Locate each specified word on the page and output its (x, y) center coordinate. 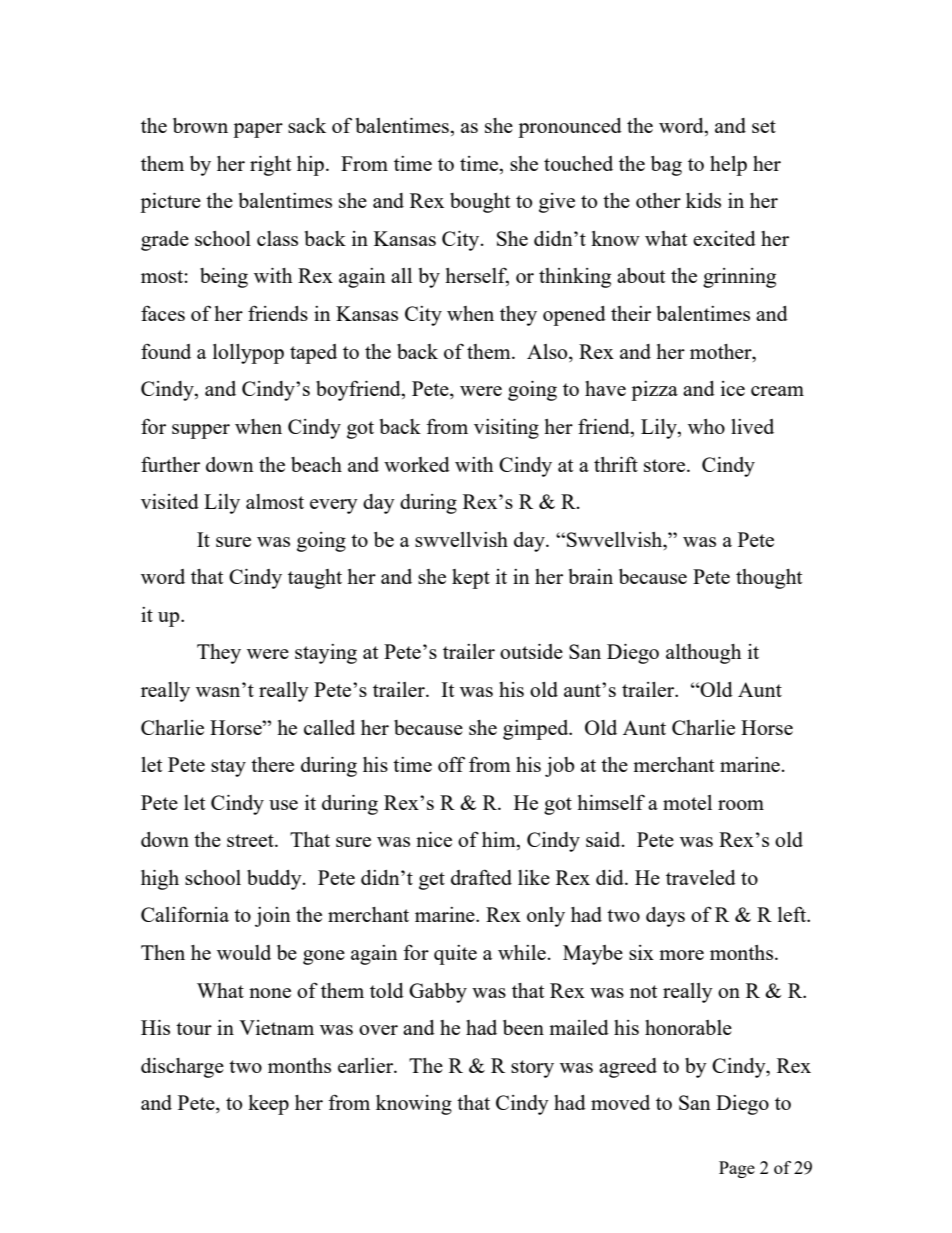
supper (201, 431)
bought (480, 203)
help (728, 166)
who (706, 426)
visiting (506, 429)
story (532, 1069)
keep (268, 1105)
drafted (481, 877)
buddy (275, 880)
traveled (701, 877)
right (270, 166)
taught (315, 579)
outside (531, 651)
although (703, 654)
